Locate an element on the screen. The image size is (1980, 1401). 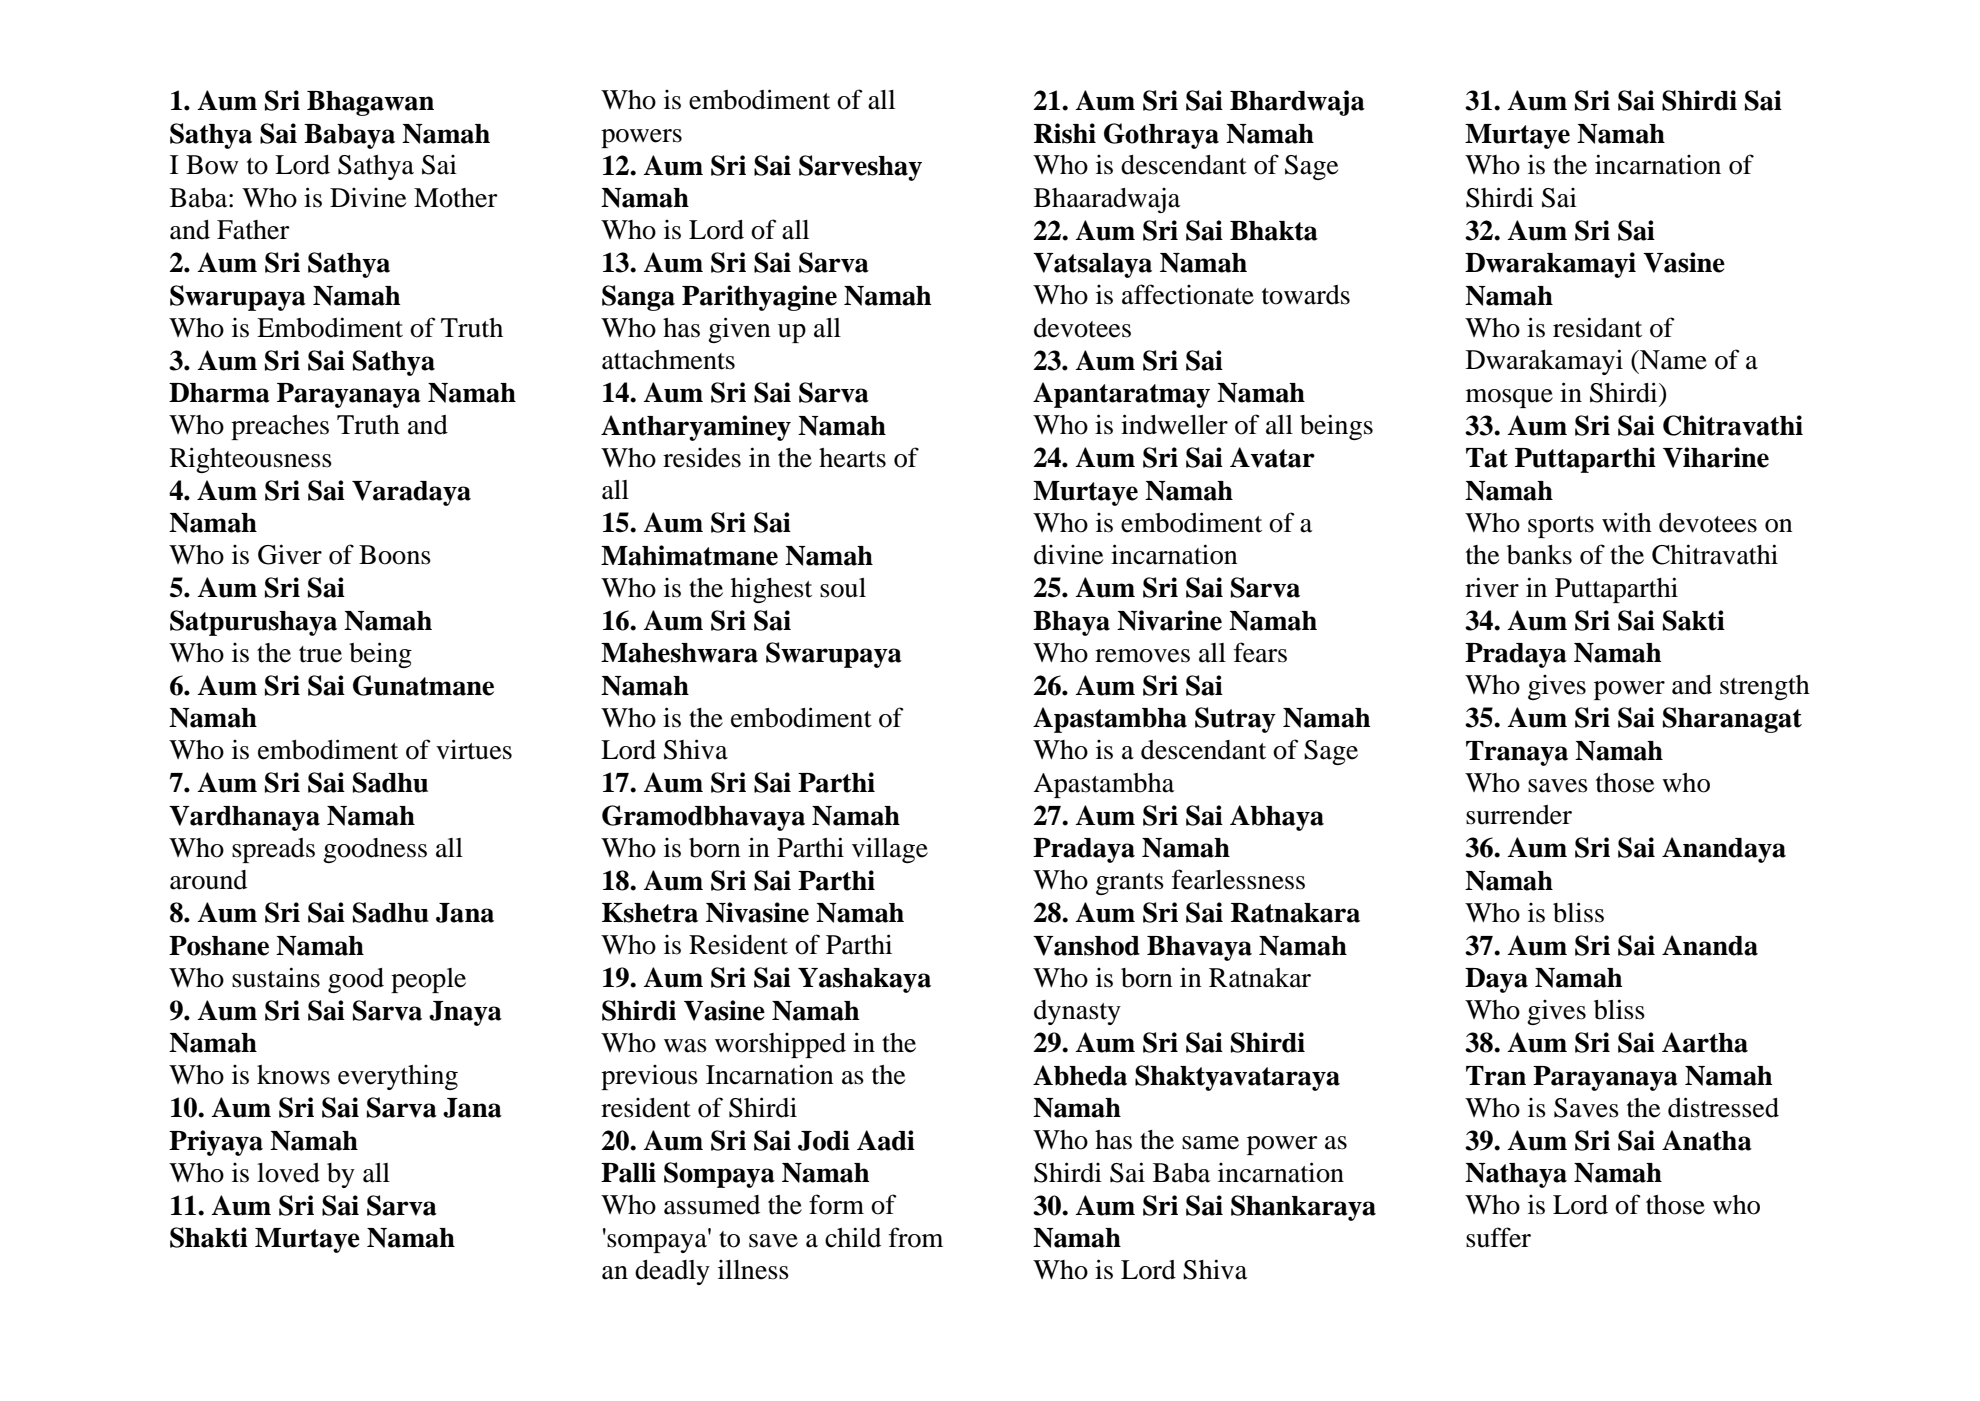
Shakti is located at coordinates (209, 1237).
